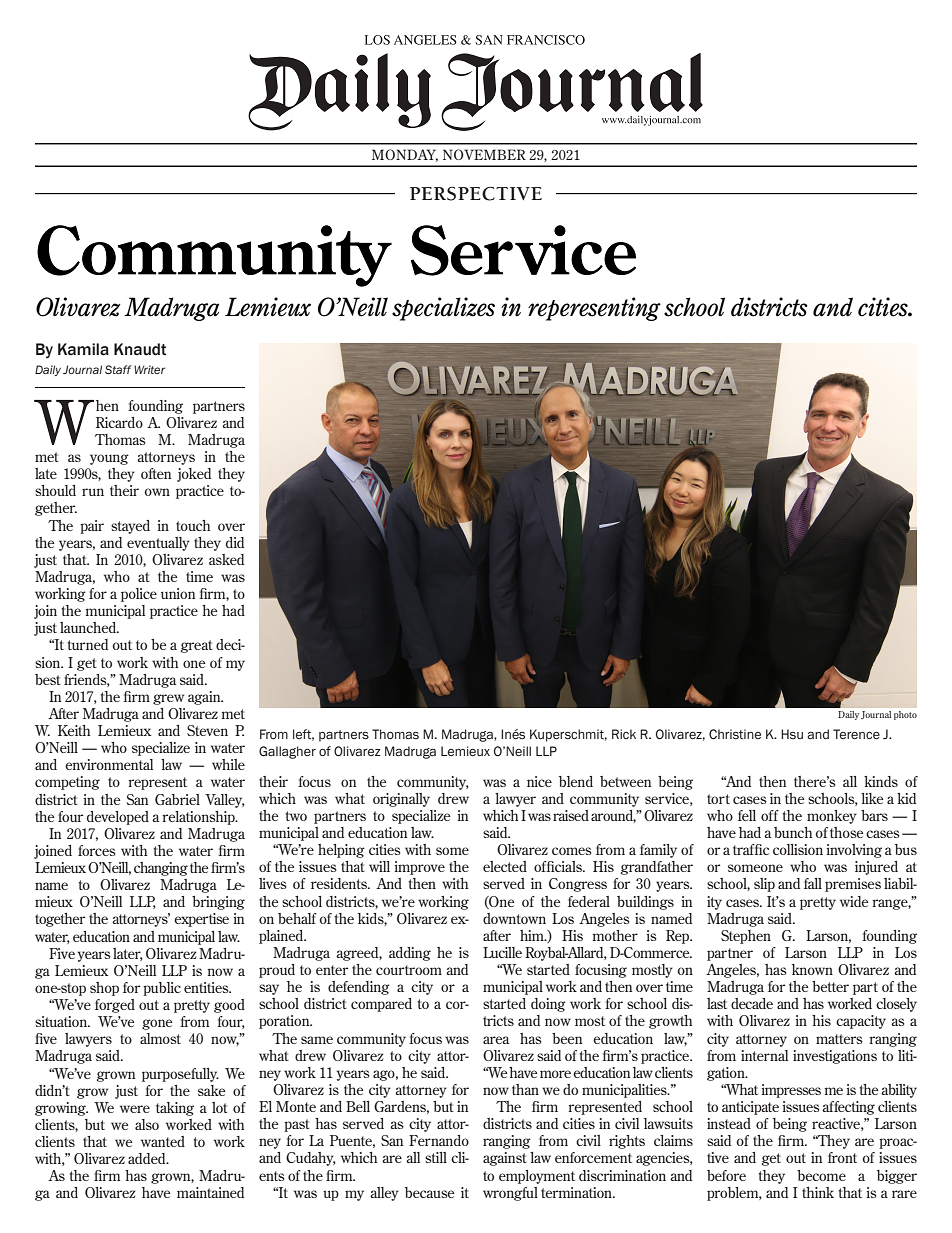  What do you see at coordinates (792, 734) in the page?
I see `Hsu` at bounding box center [792, 734].
